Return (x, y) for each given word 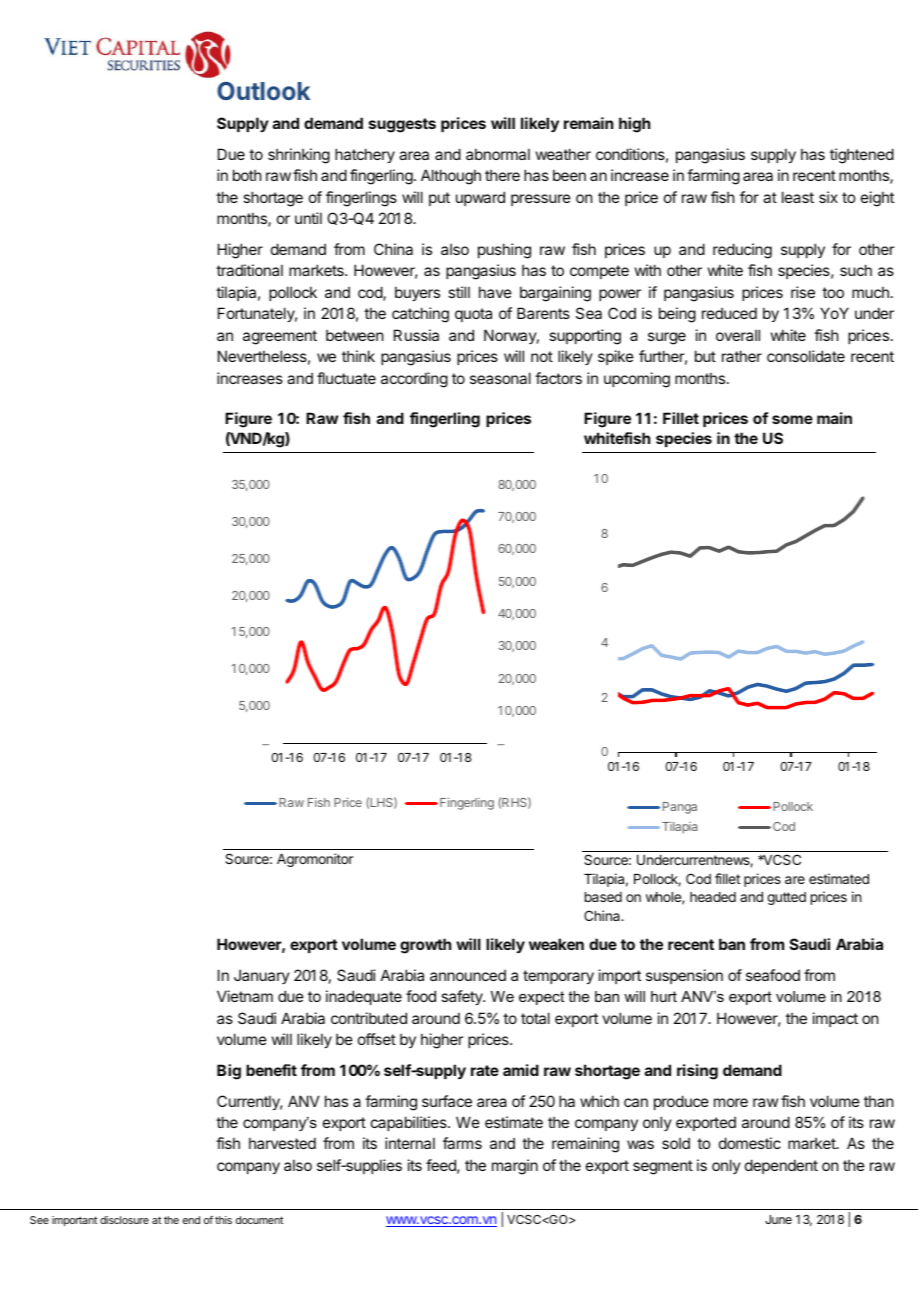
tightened (862, 156)
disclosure (124, 1220)
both (247, 175)
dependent (781, 1166)
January (262, 976)
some (792, 419)
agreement (280, 337)
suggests (402, 125)
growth (425, 946)
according (414, 380)
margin (515, 1167)
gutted (786, 898)
